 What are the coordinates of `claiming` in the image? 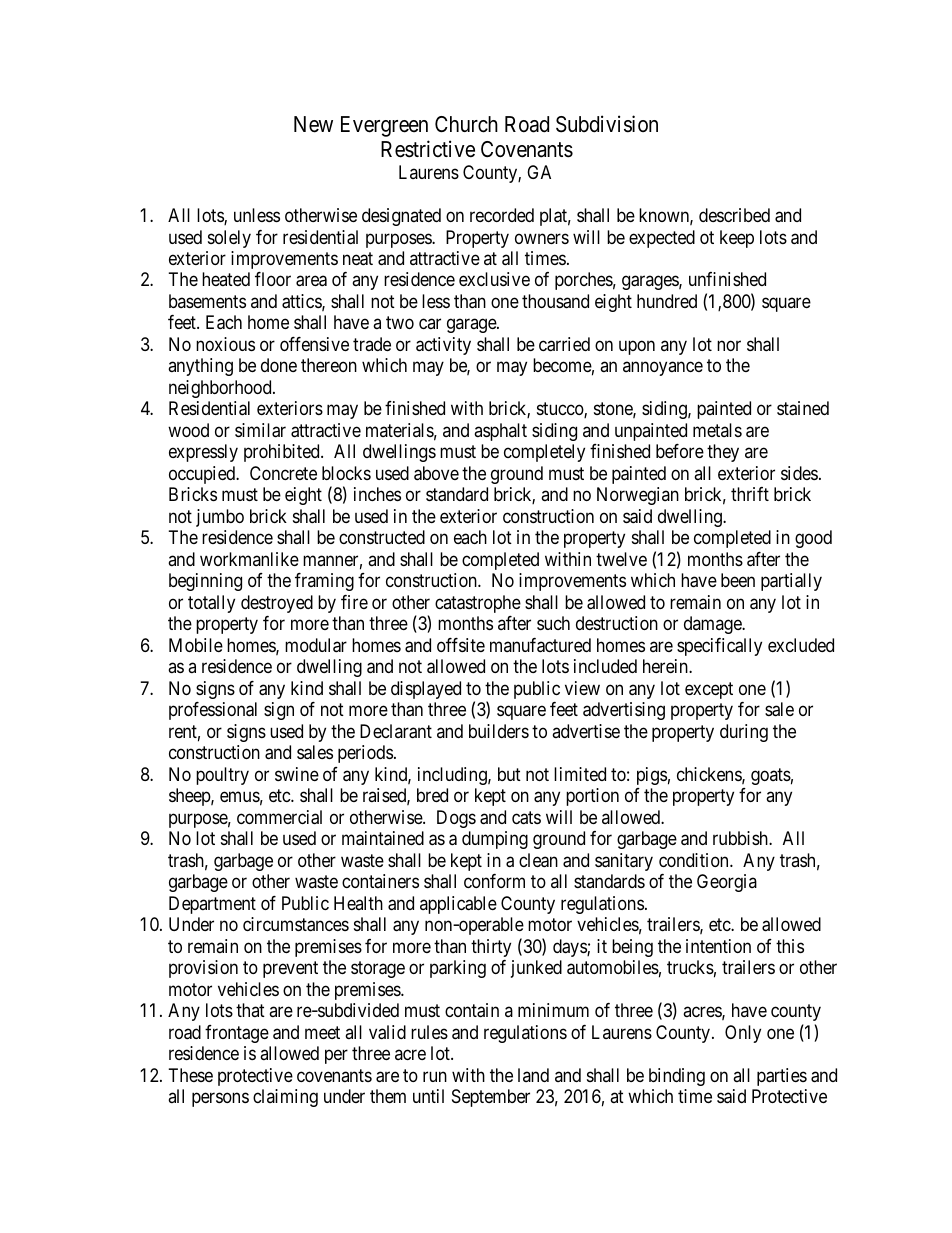 It's located at (285, 1098).
